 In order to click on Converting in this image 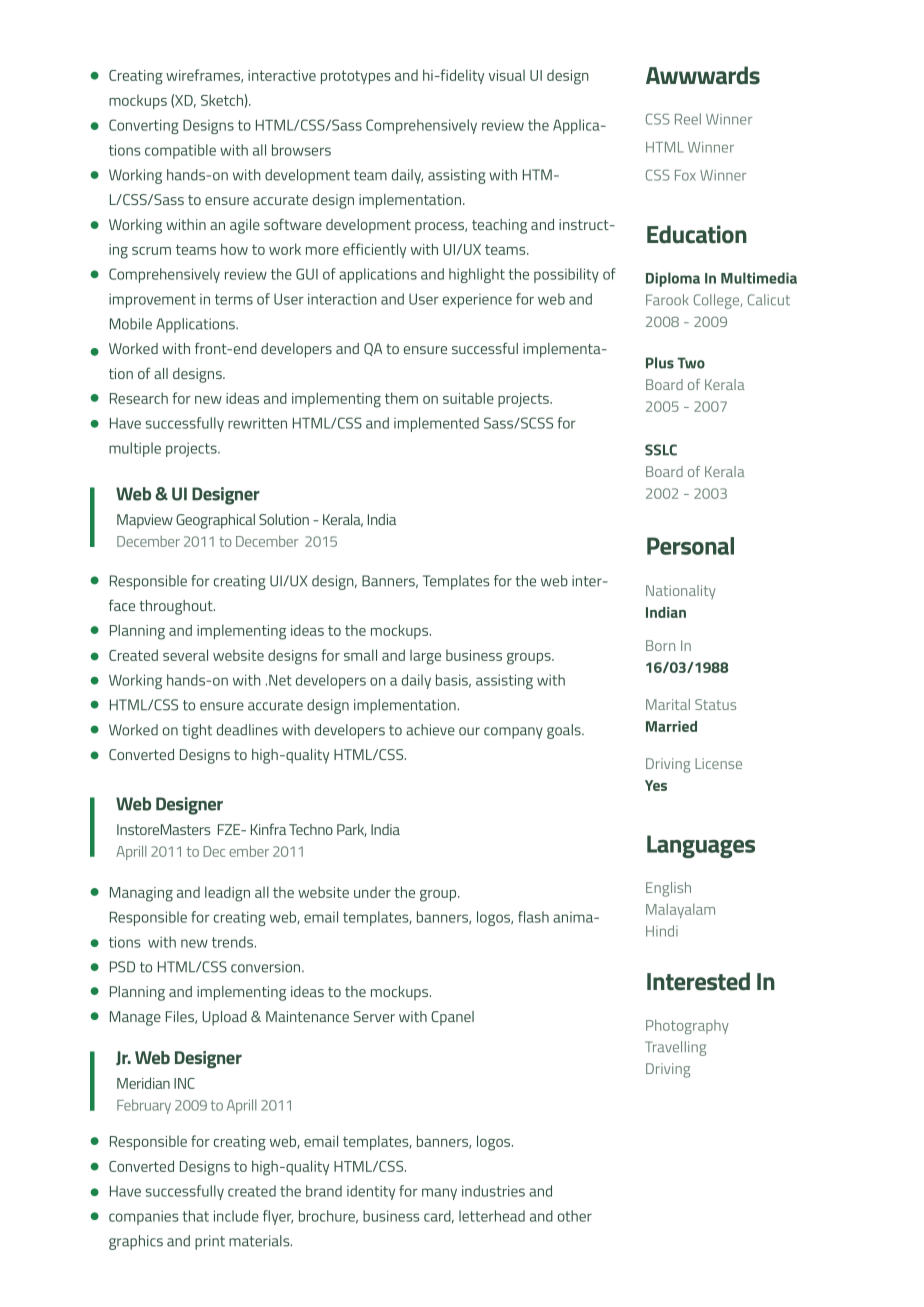, I will do `click(144, 126)`.
